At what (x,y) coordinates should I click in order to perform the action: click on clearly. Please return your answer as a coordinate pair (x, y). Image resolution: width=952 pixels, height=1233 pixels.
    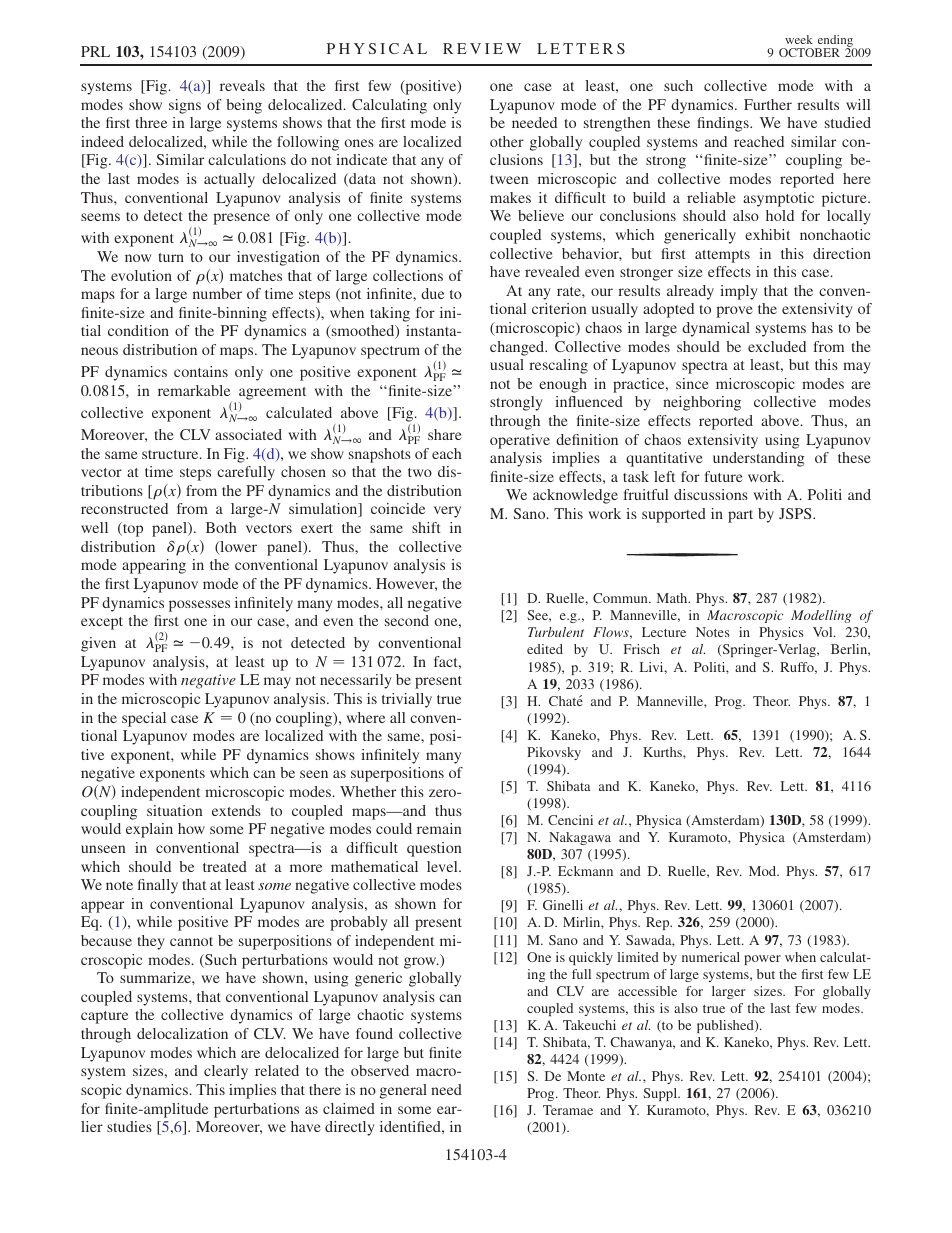
    Looking at the image, I should click on (226, 1072).
